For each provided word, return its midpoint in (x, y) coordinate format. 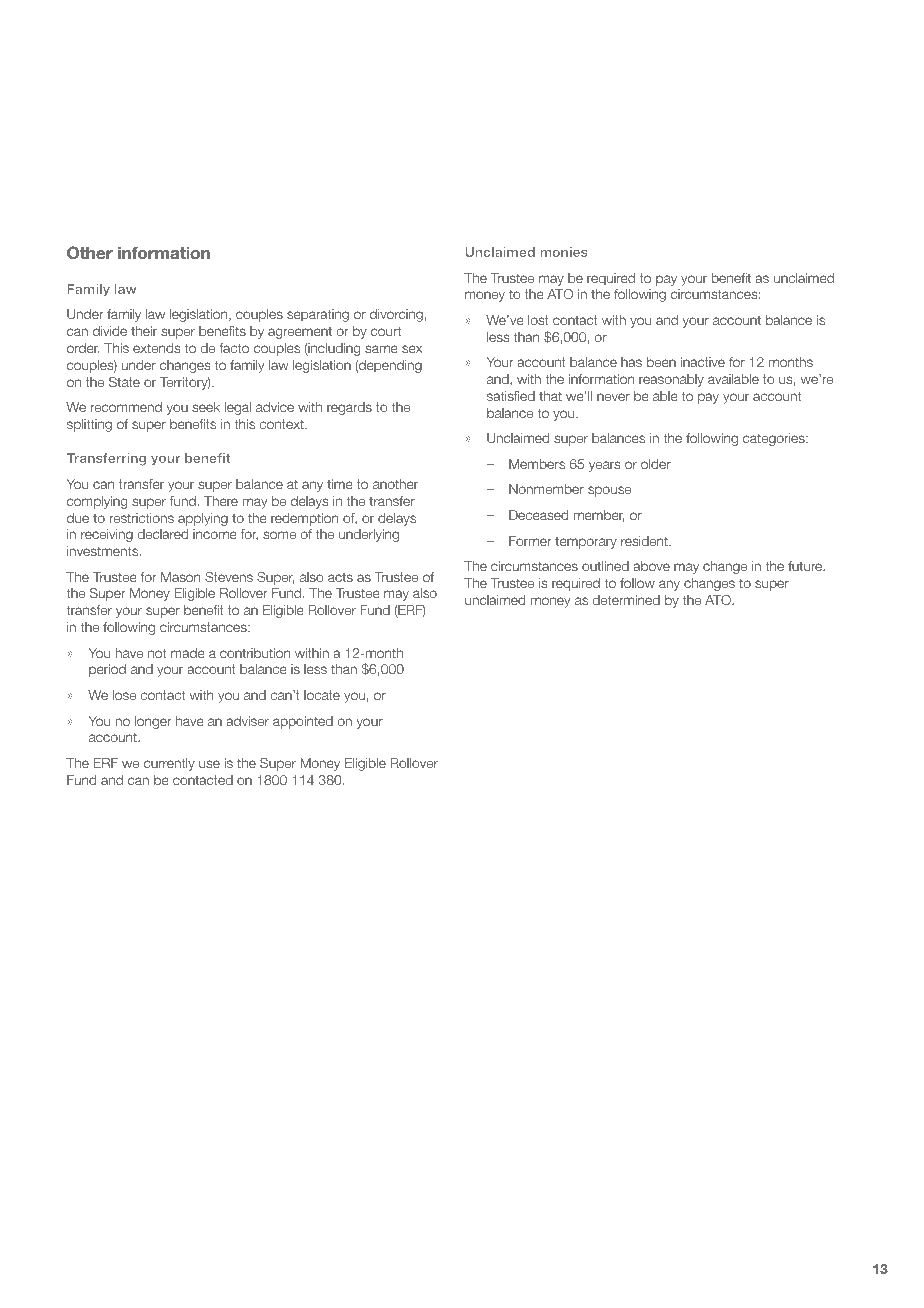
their (144, 331)
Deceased (538, 515)
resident (645, 541)
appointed (303, 722)
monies (564, 252)
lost (538, 320)
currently (169, 764)
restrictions (142, 518)
